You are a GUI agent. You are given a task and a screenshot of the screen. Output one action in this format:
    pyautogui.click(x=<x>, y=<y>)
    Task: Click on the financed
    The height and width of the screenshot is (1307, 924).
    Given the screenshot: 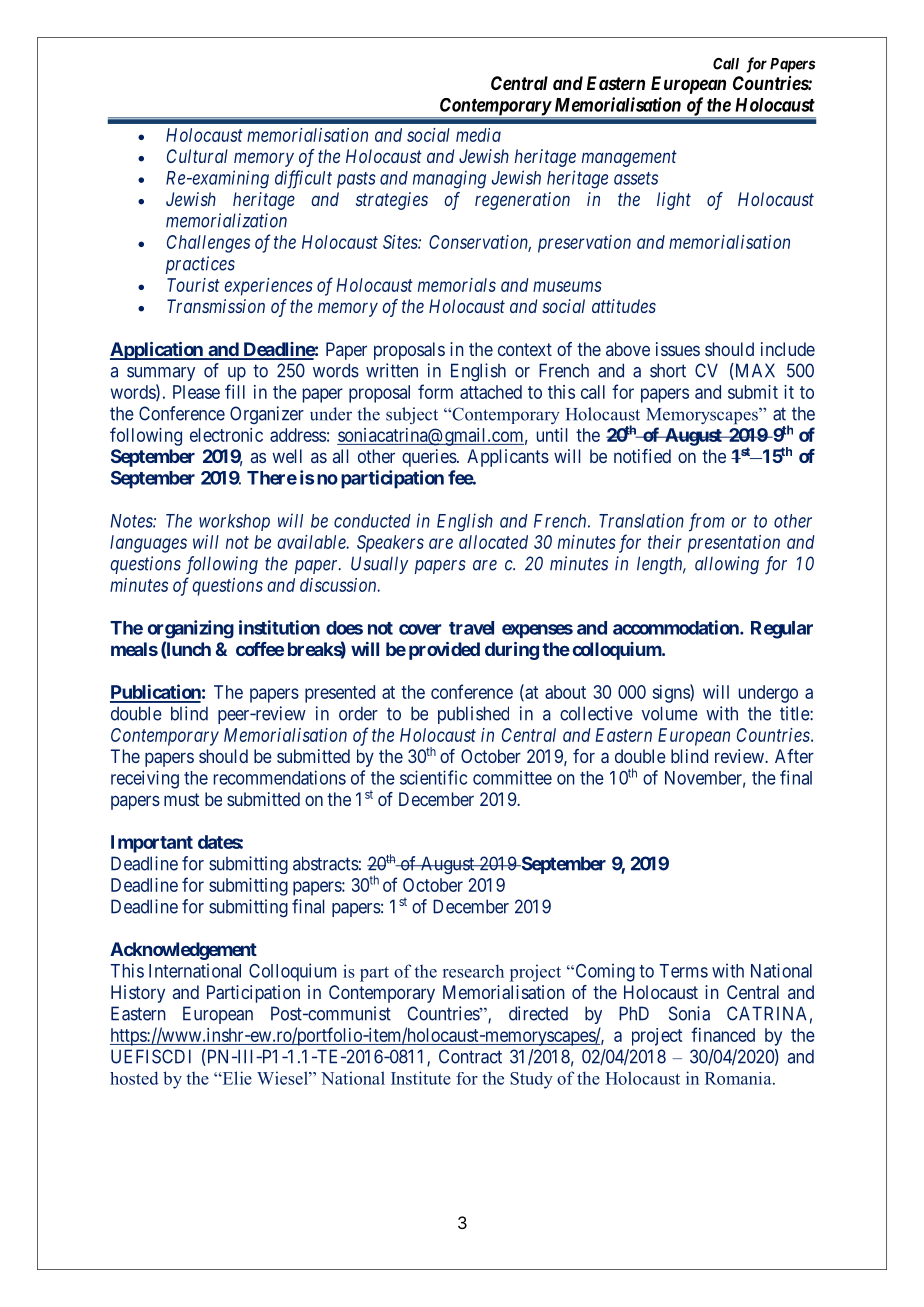 What is the action you would take?
    pyautogui.click(x=723, y=1034)
